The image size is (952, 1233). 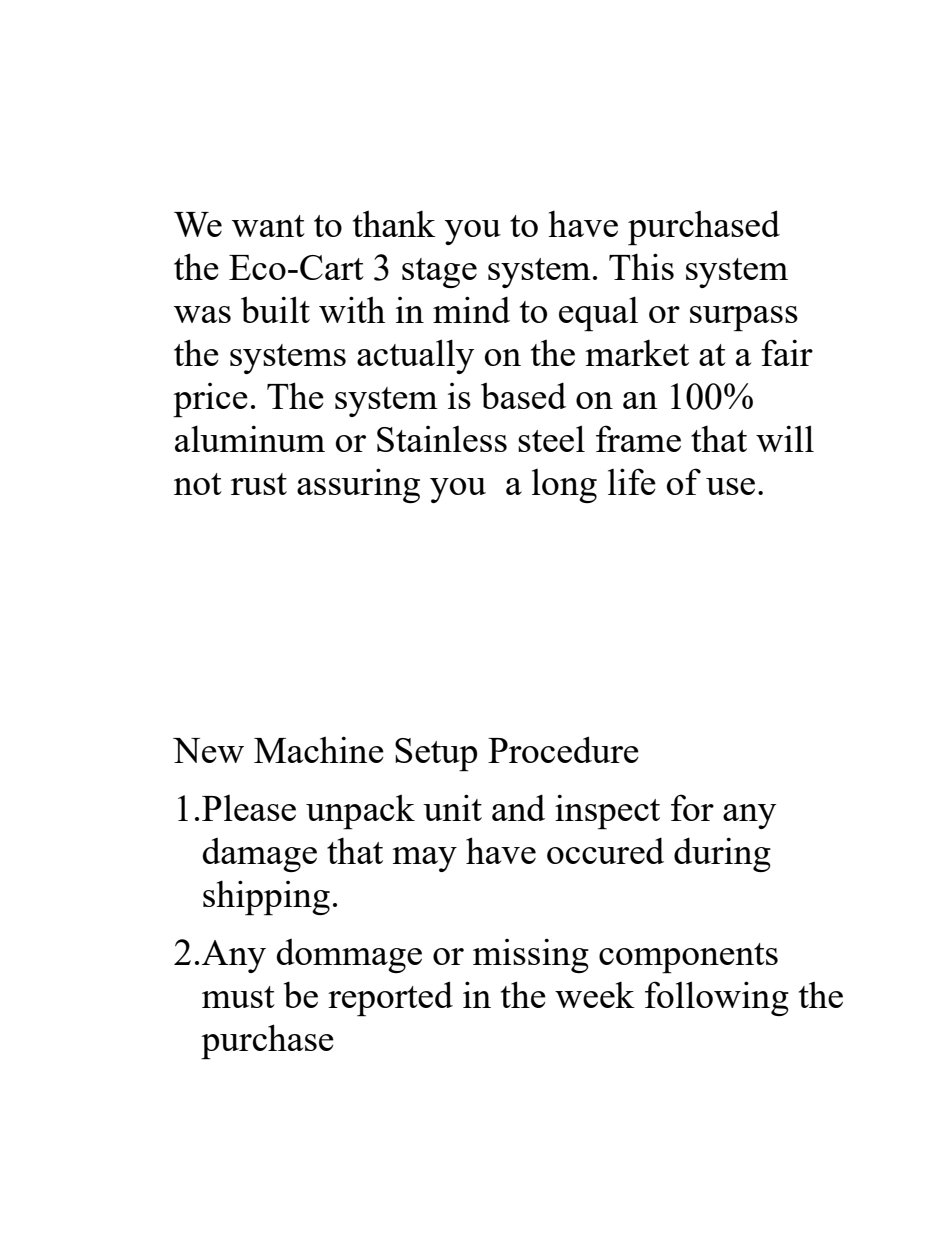 What do you see at coordinates (564, 486) in the screenshot?
I see `long` at bounding box center [564, 486].
